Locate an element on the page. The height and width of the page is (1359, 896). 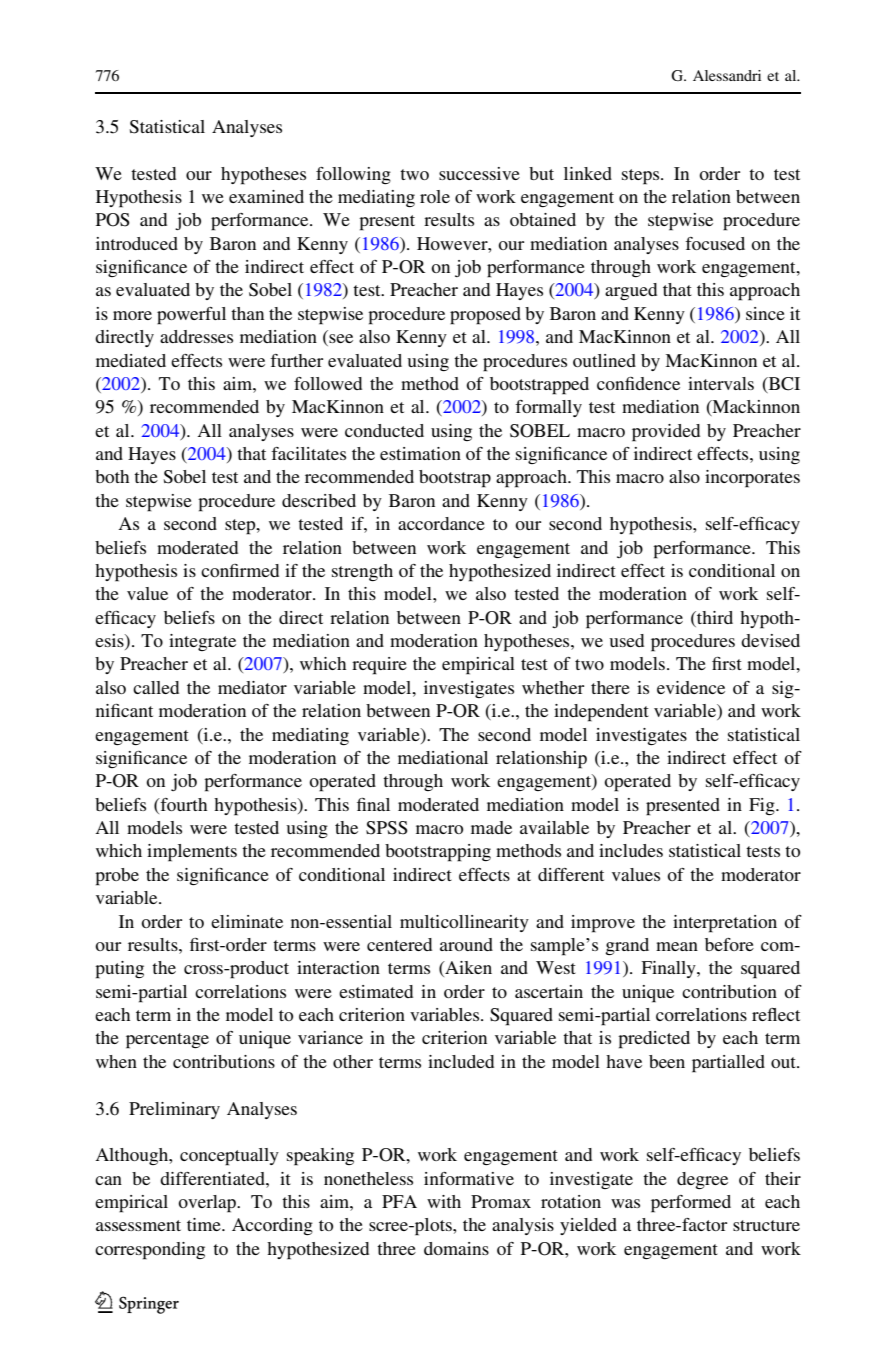
introduced is located at coordinates (137, 243).
